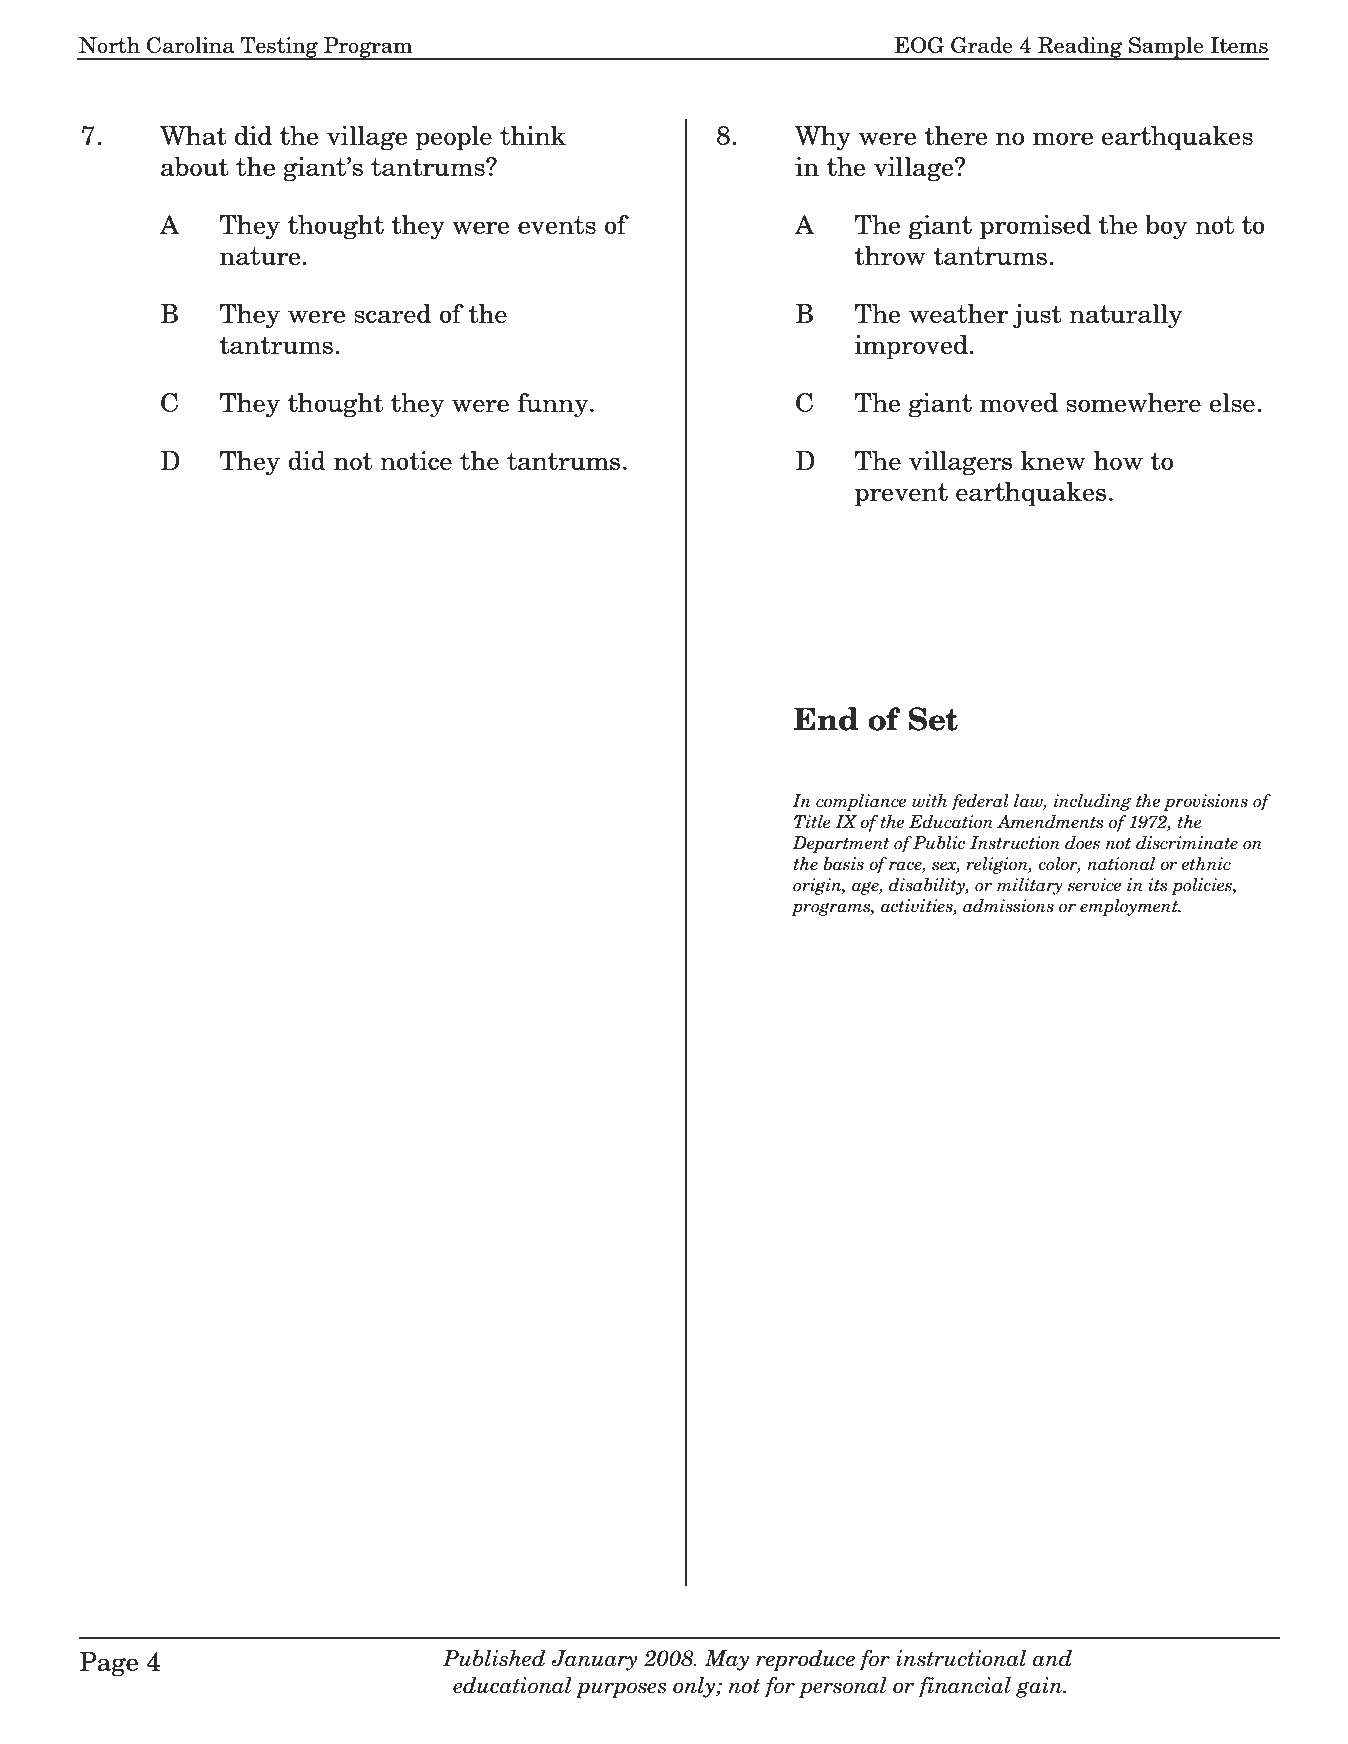  Describe the element at coordinates (840, 844) in the page. I see `Department` at that location.
